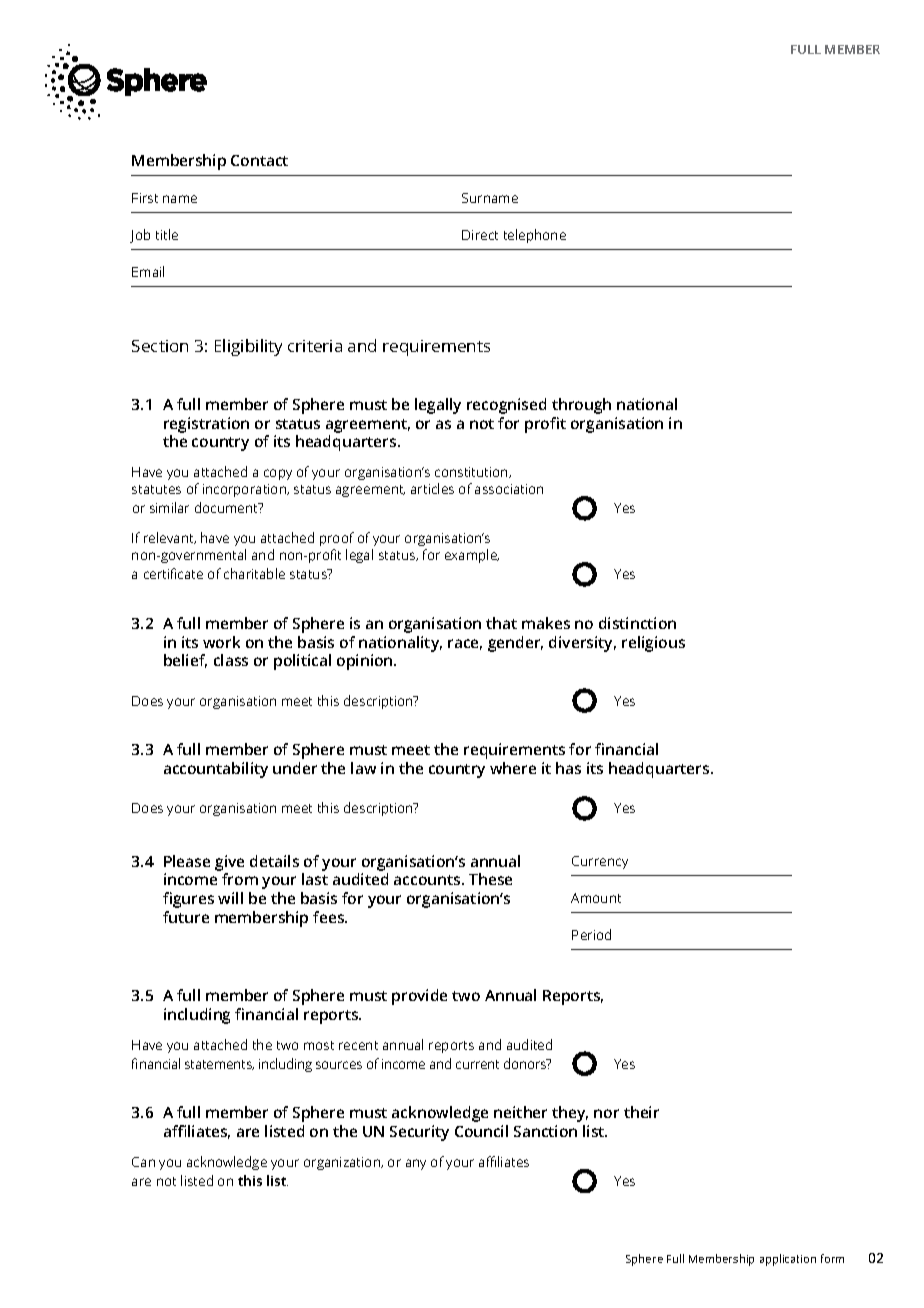 This screenshot has width=924, height=1308. I want to click on class, so click(231, 660).
